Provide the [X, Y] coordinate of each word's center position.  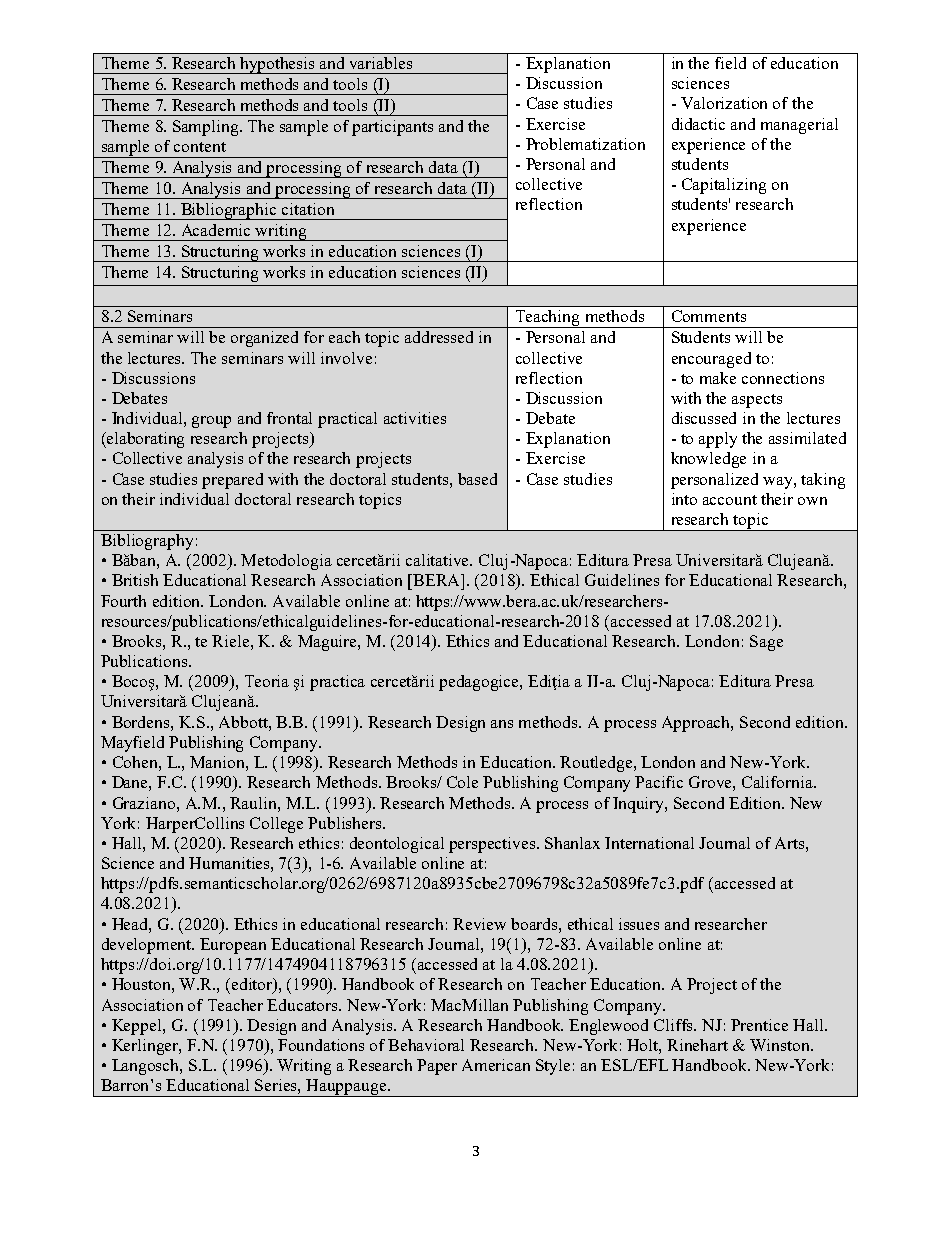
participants [392, 128]
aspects [757, 401]
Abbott [244, 722]
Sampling [207, 128]
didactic [698, 124]
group [211, 422]
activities [415, 418]
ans [502, 724]
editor [253, 985]
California [779, 782]
